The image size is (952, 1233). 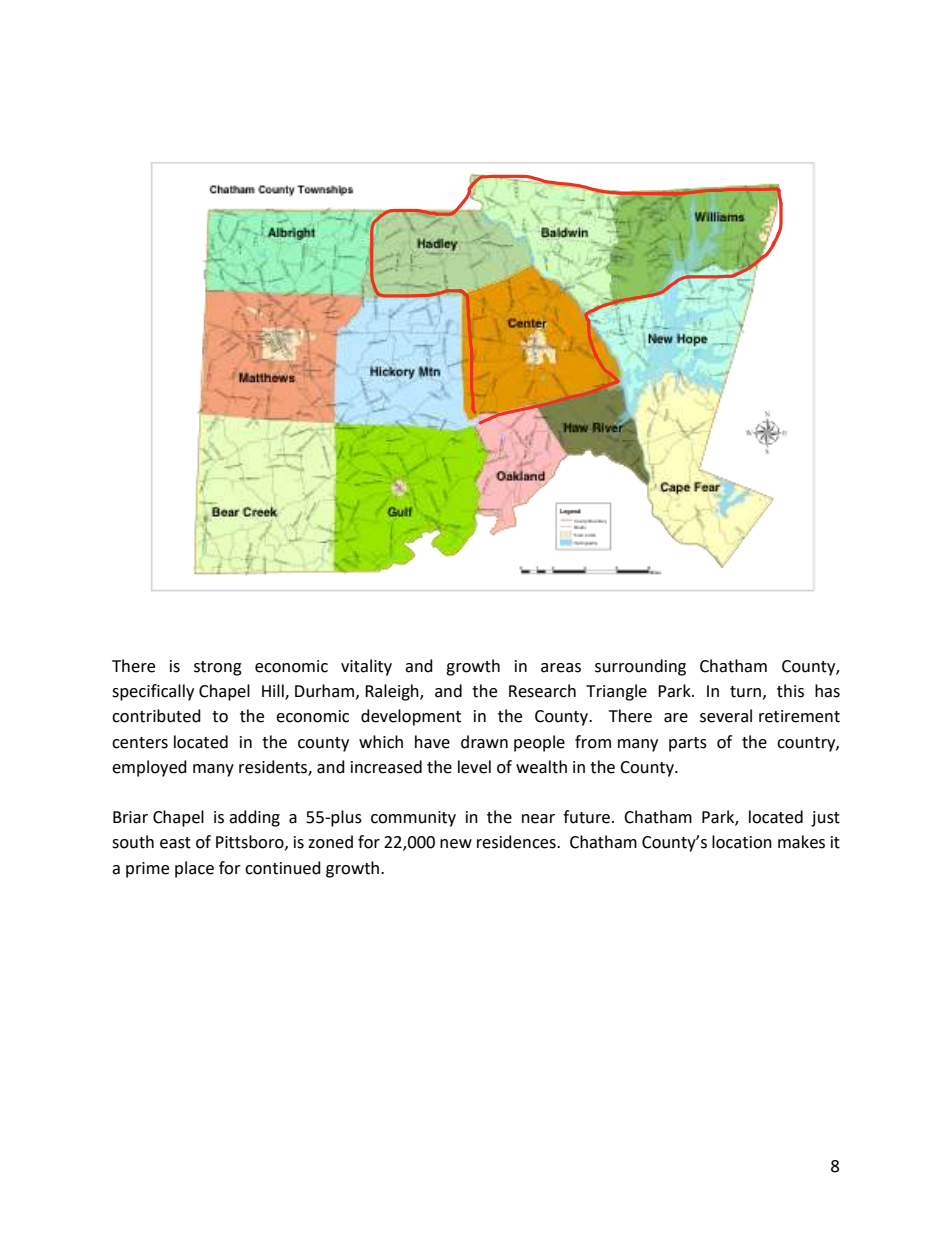 I want to click on parts, so click(x=688, y=744).
